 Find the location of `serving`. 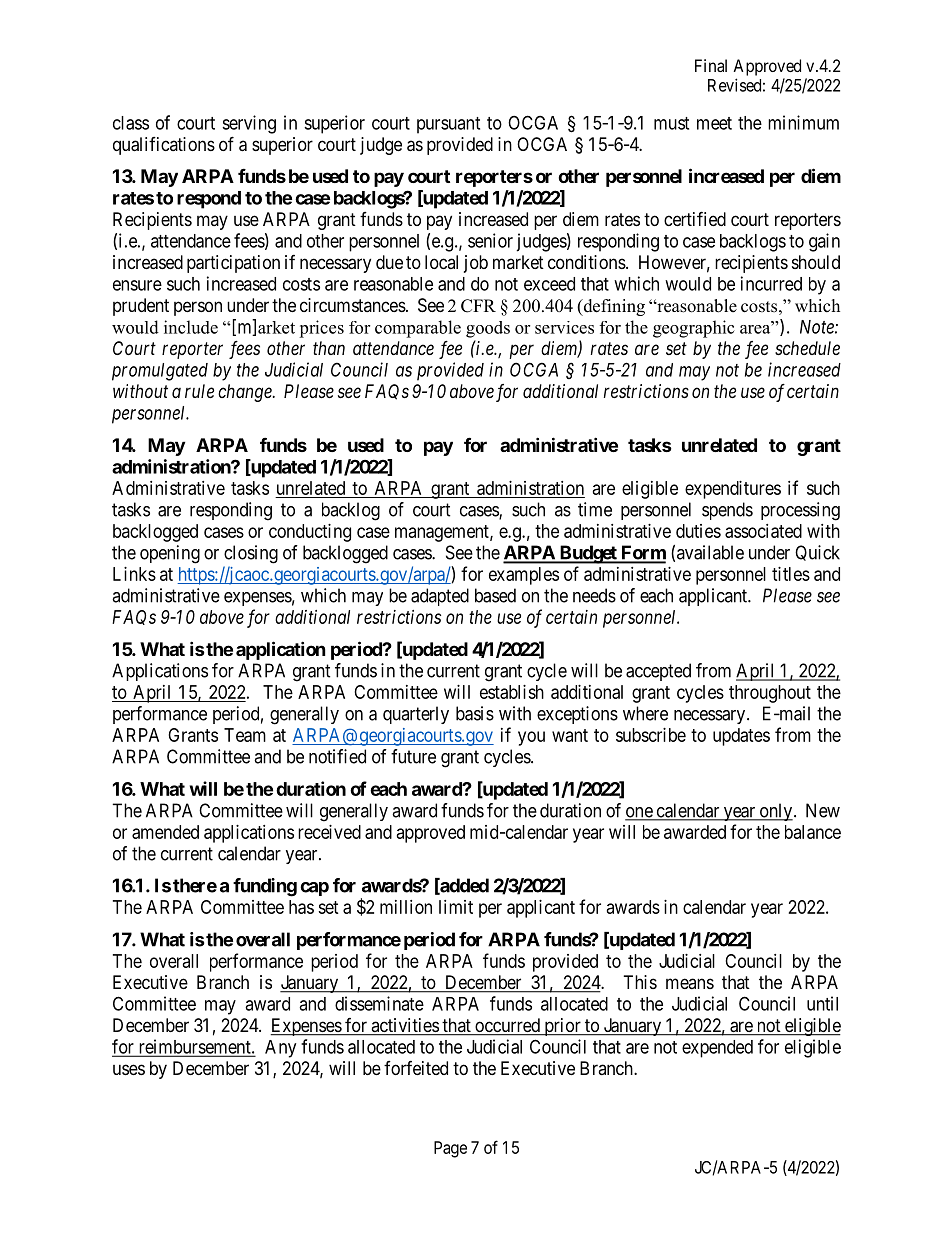

serving is located at coordinates (249, 124).
